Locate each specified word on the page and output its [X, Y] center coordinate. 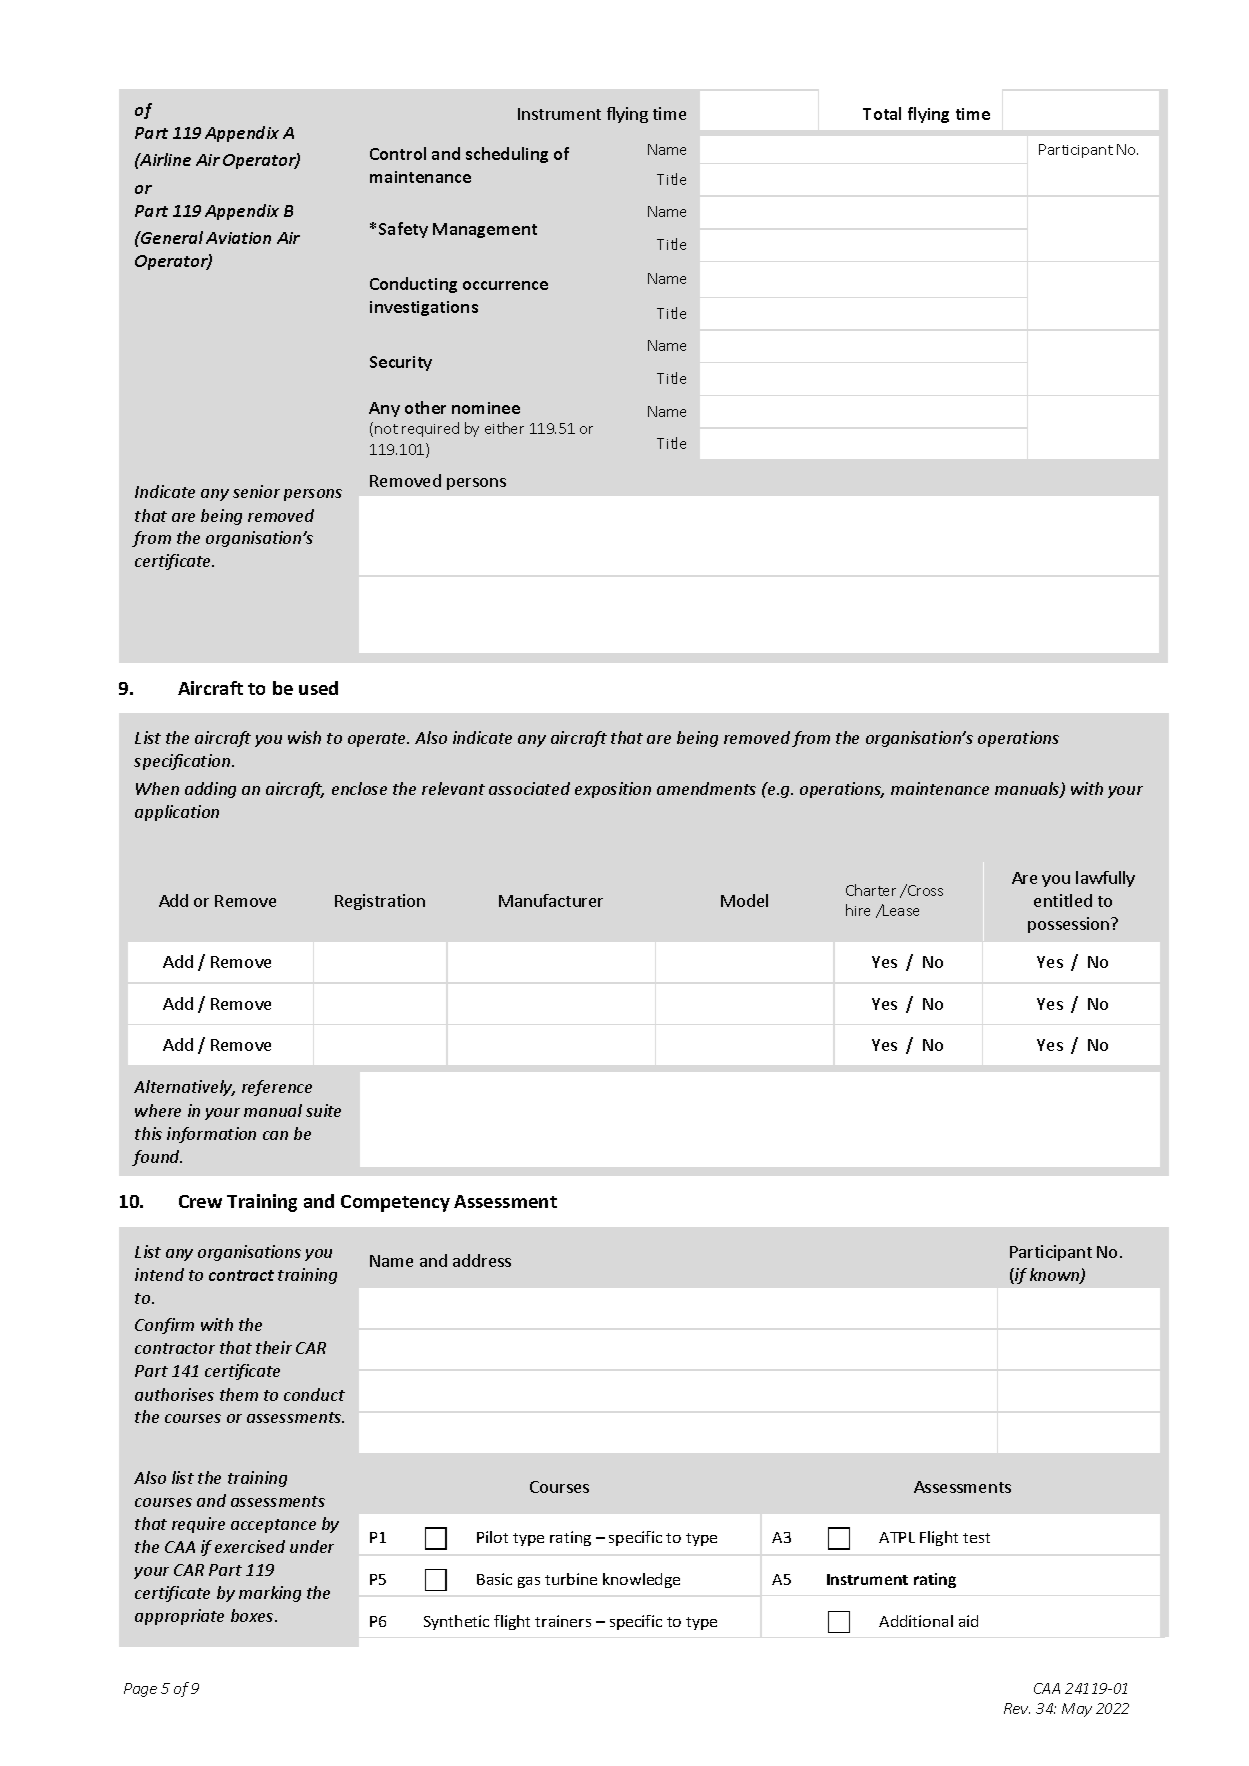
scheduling [507, 155]
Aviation [238, 238]
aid [968, 1621]
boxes [253, 1615]
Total [882, 113]
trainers [563, 1621]
